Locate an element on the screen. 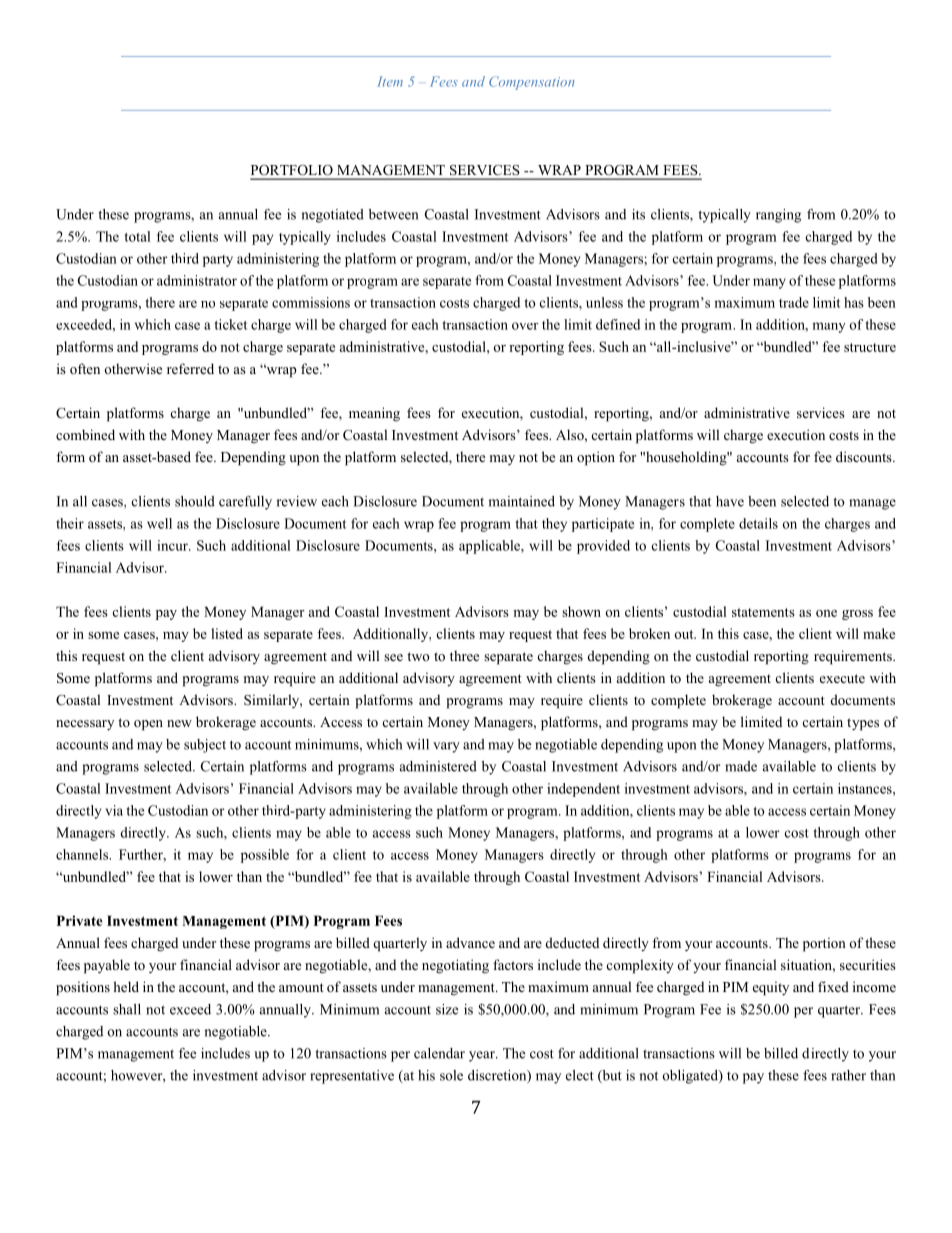 The height and width of the screenshot is (1233, 952). Compensation is located at coordinates (531, 83).
